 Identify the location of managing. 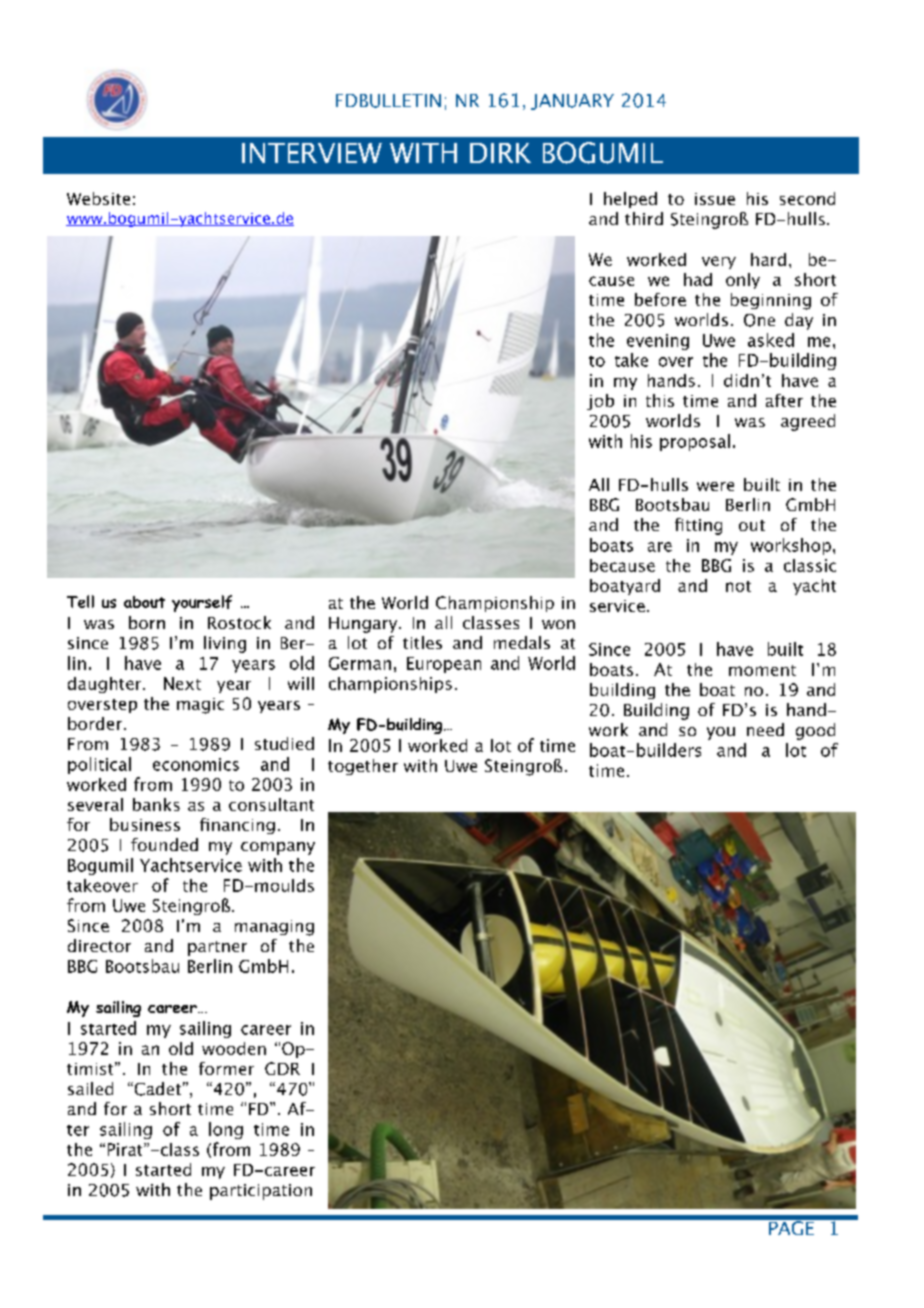
(274, 928).
